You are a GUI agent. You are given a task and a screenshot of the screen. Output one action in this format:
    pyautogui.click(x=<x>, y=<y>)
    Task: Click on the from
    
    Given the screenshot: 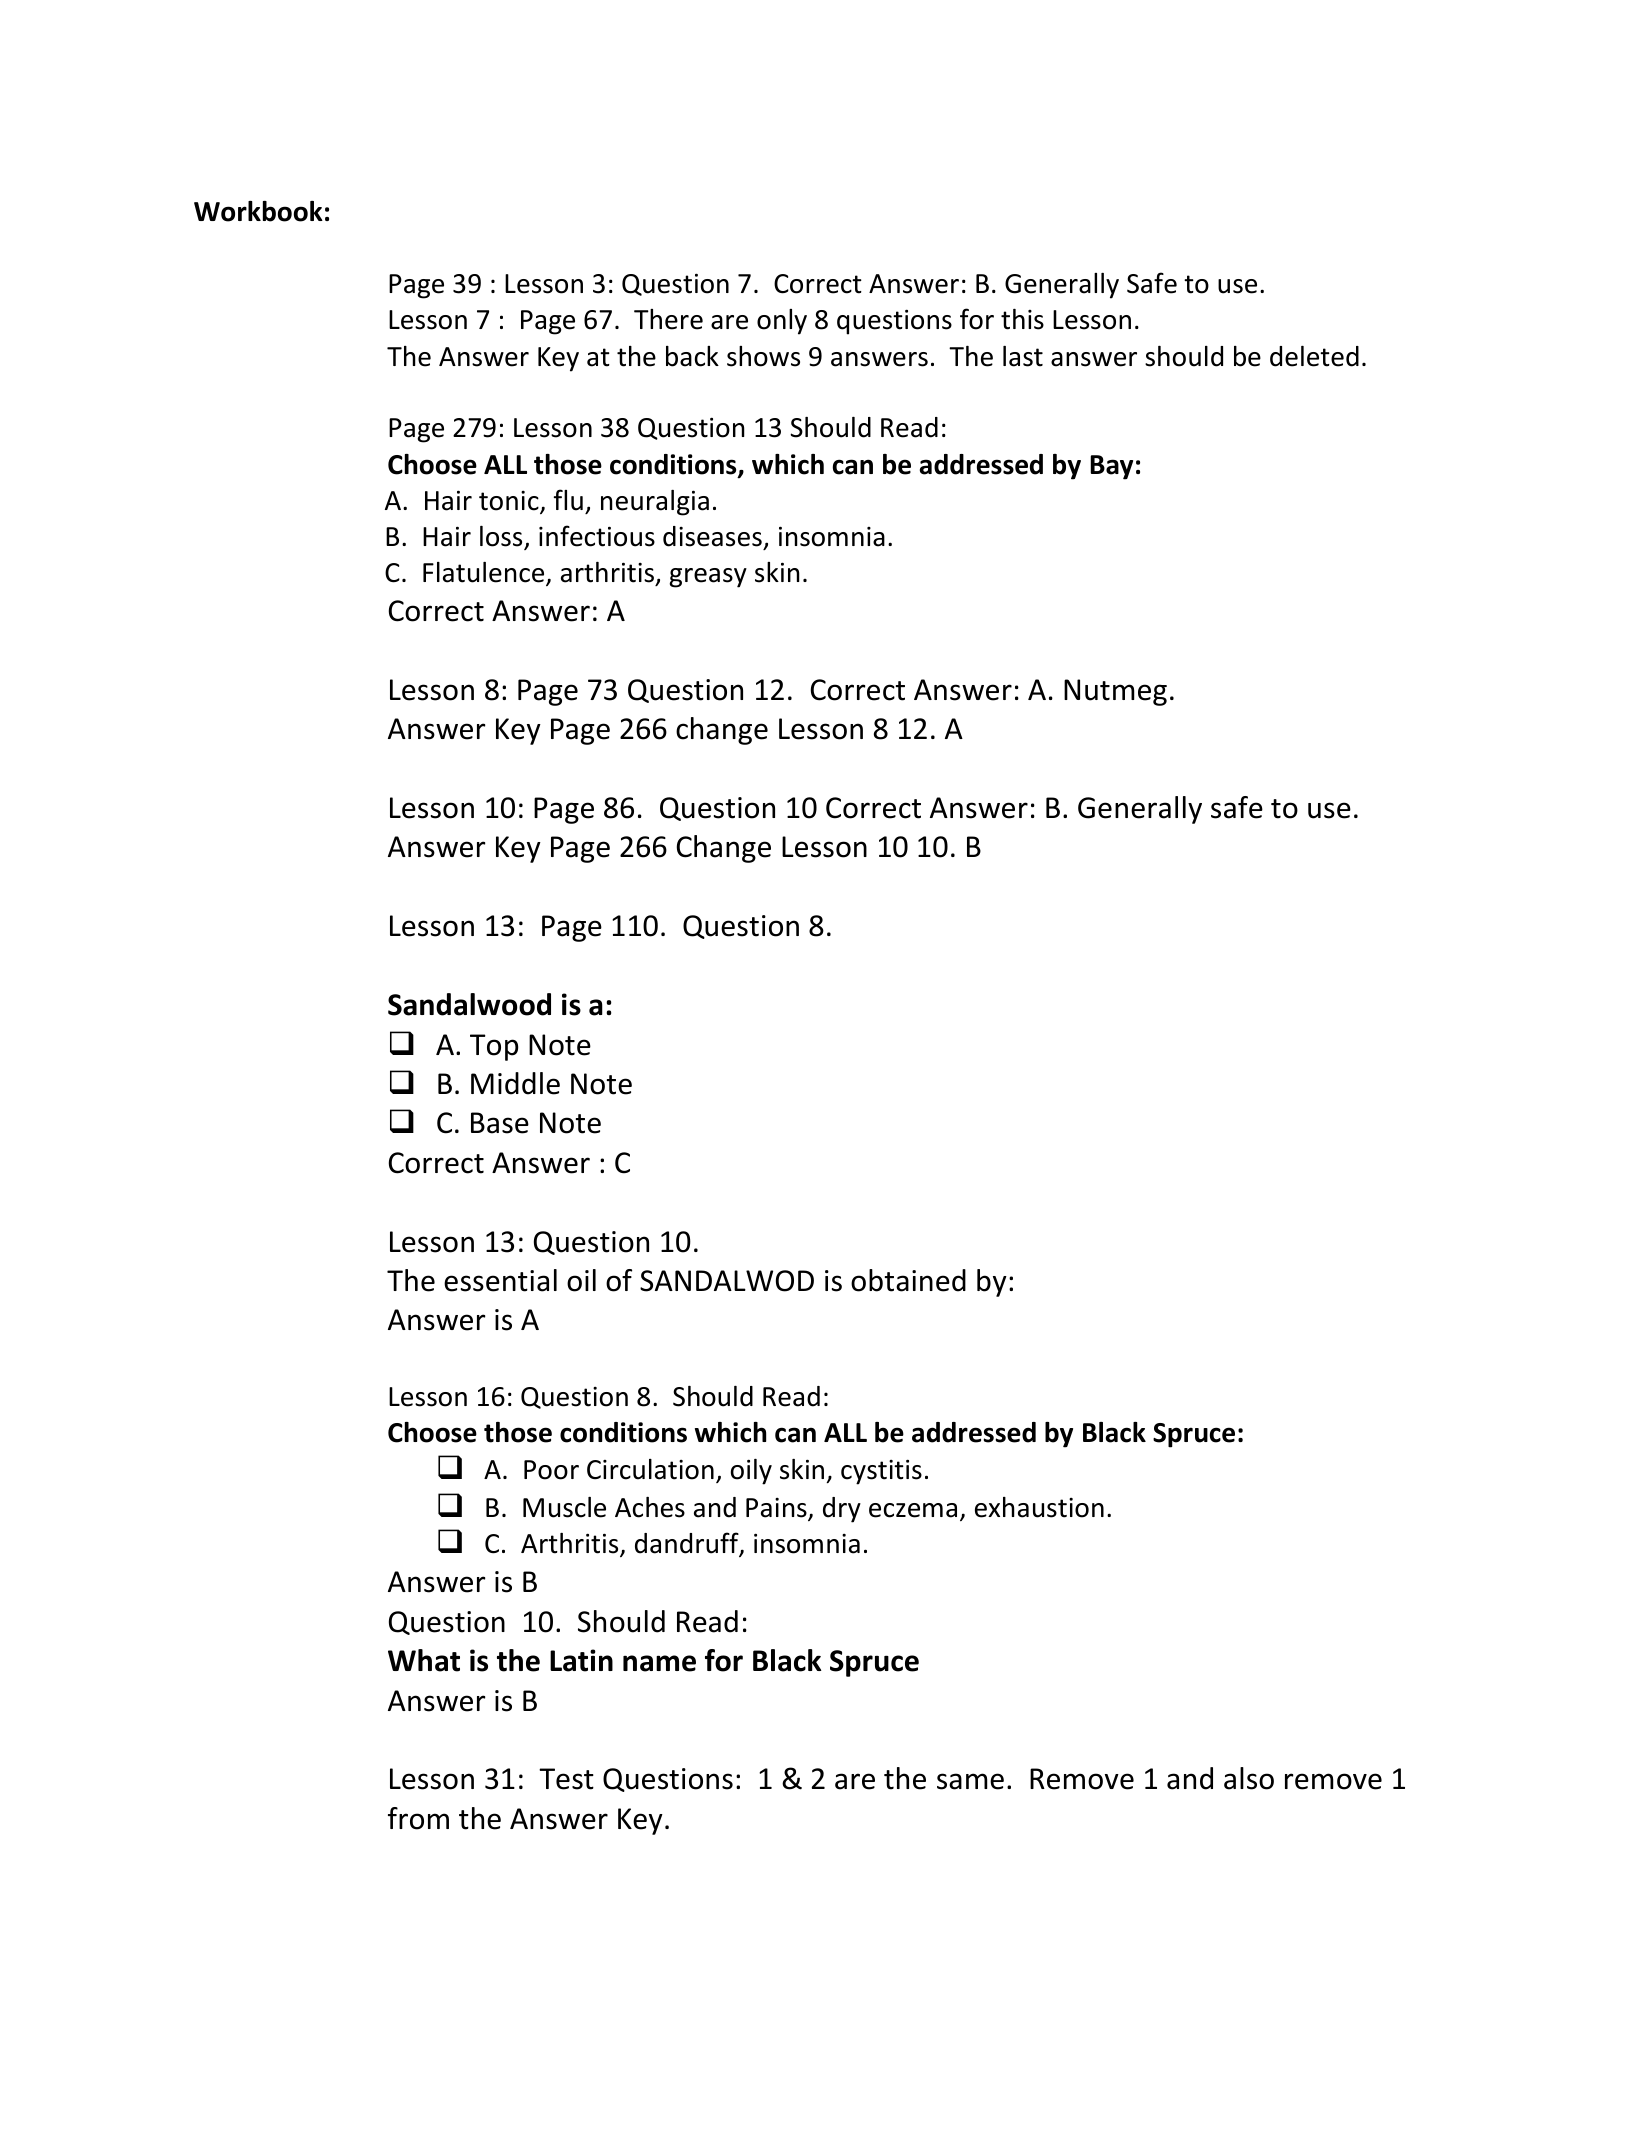 What is the action you would take?
    pyautogui.click(x=418, y=1818)
